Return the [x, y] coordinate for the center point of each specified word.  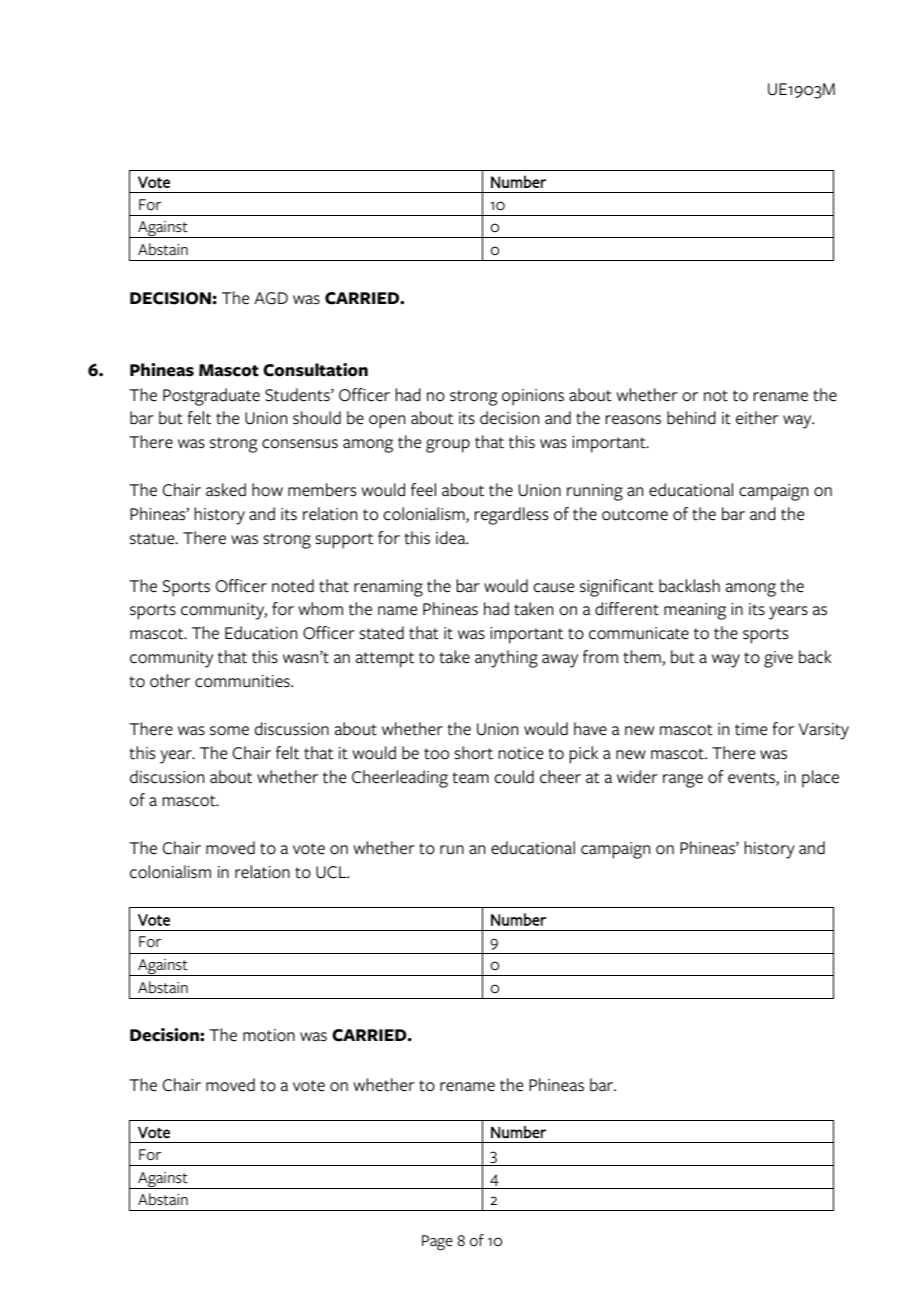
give [778, 659]
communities [243, 681]
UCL [332, 872]
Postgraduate [211, 397]
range [683, 781]
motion [269, 1035]
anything [506, 659]
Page [437, 1243]
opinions [533, 397]
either [757, 418]
